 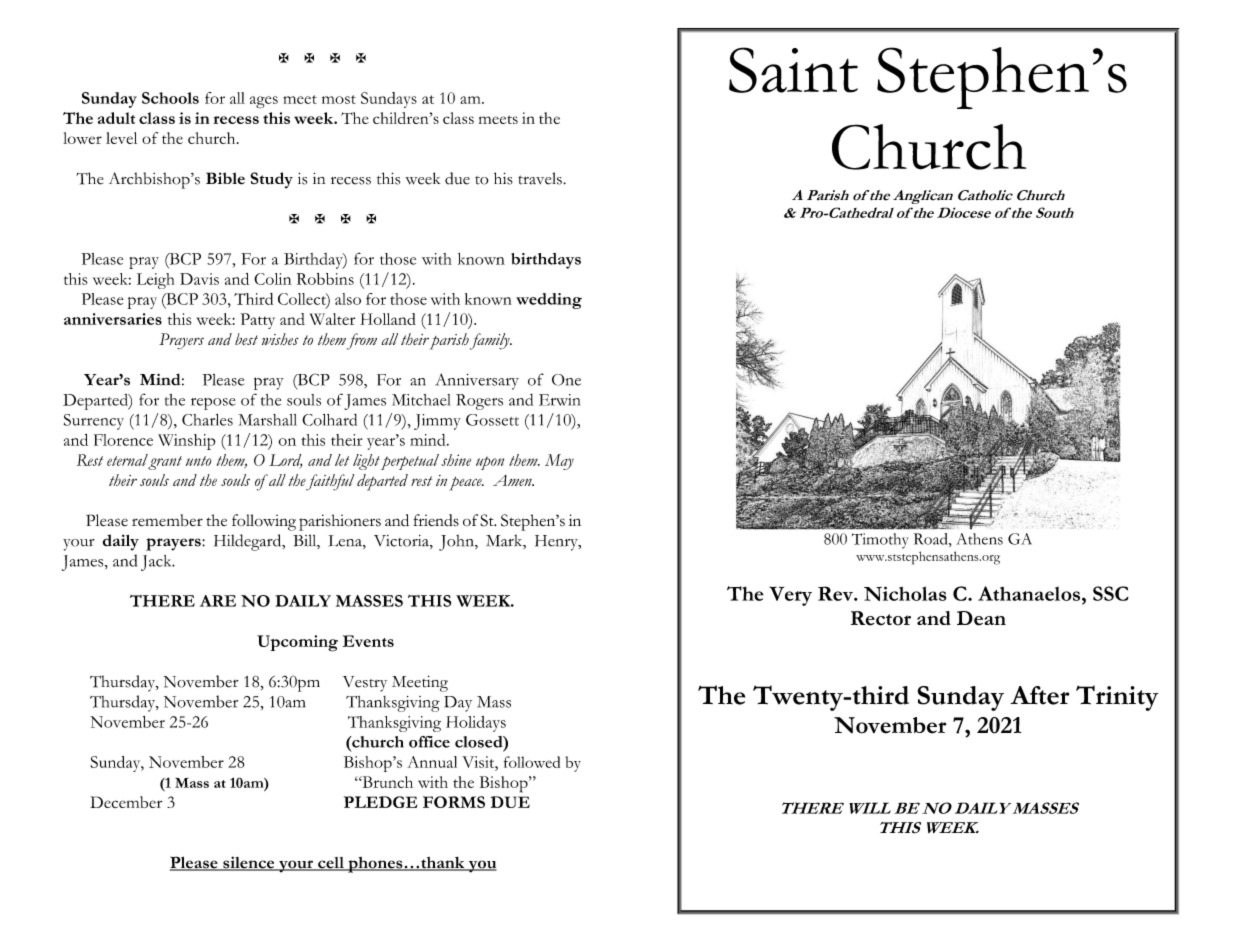 What do you see at coordinates (479, 402) in the document?
I see `Rogers` at bounding box center [479, 402].
